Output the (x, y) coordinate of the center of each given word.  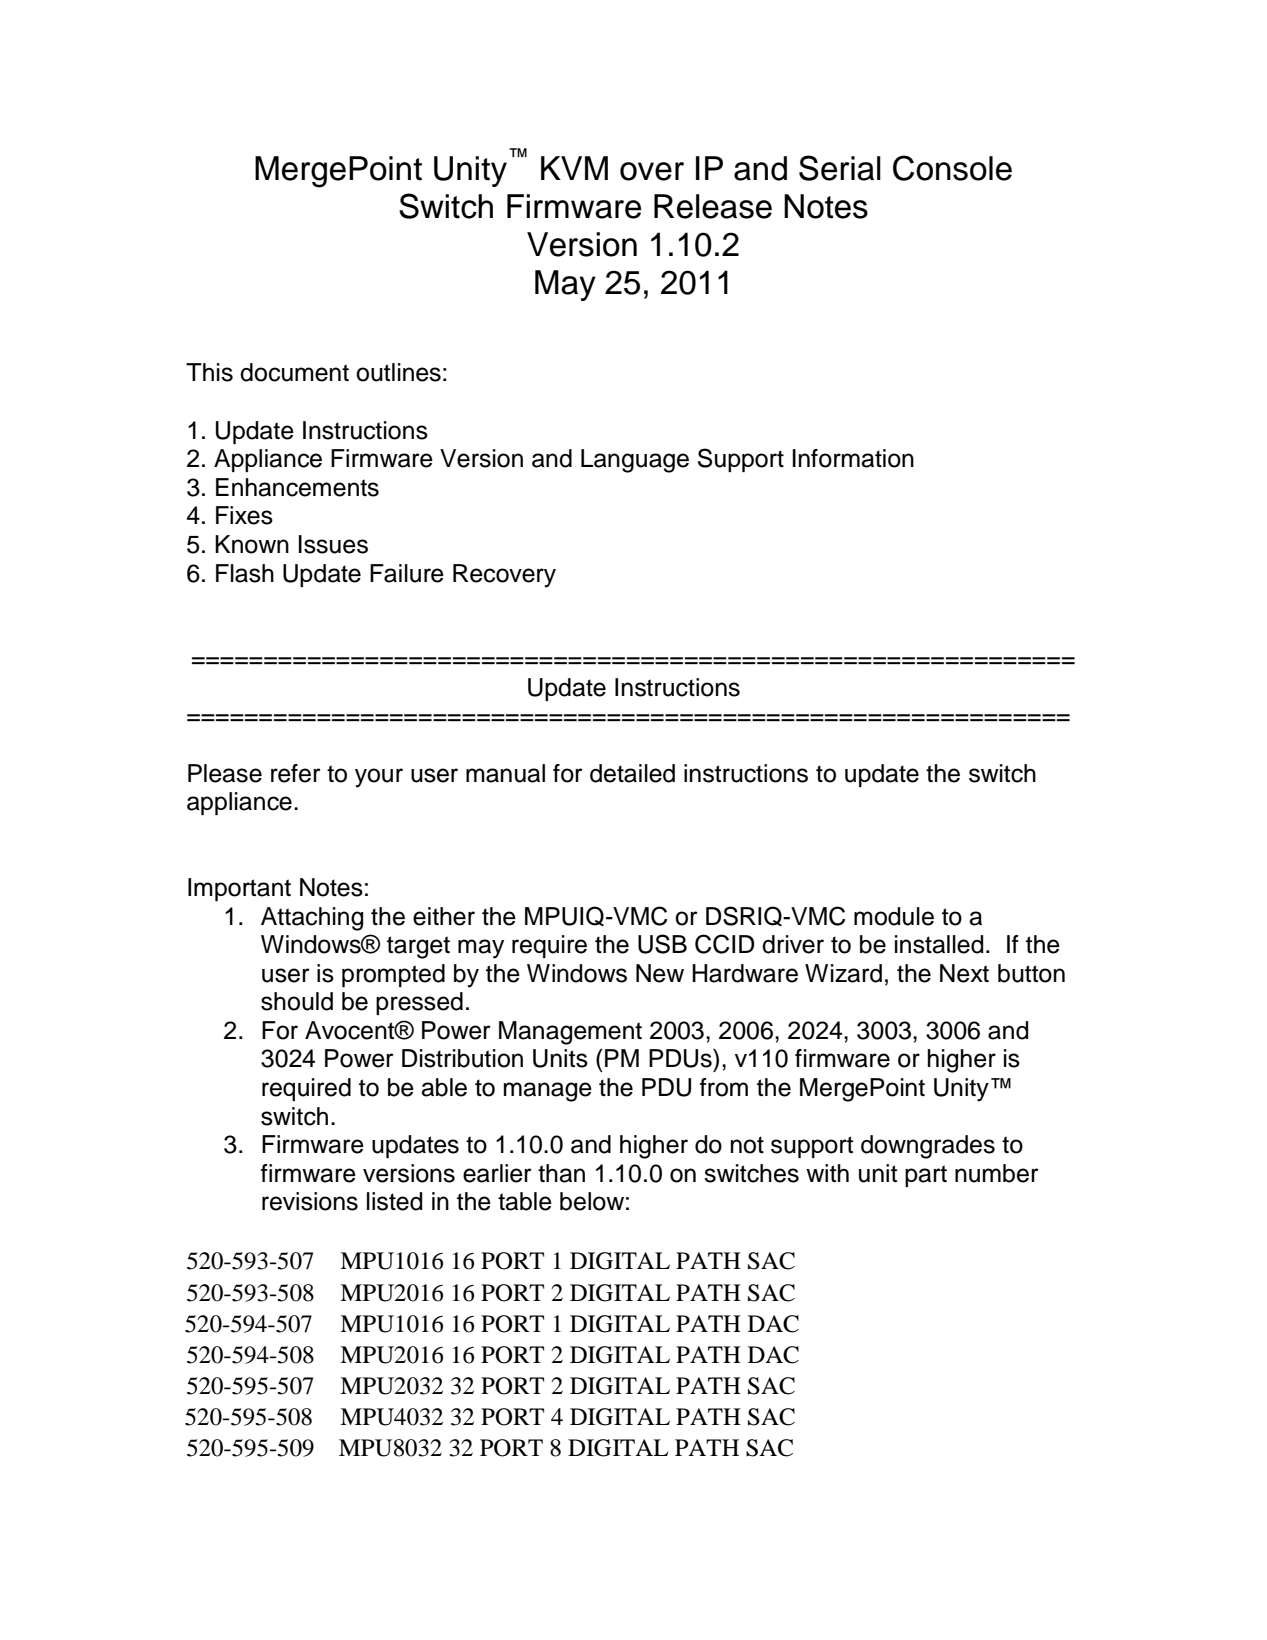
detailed (632, 773)
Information (853, 458)
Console (952, 168)
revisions (310, 1201)
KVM (574, 168)
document (294, 372)
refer (296, 773)
